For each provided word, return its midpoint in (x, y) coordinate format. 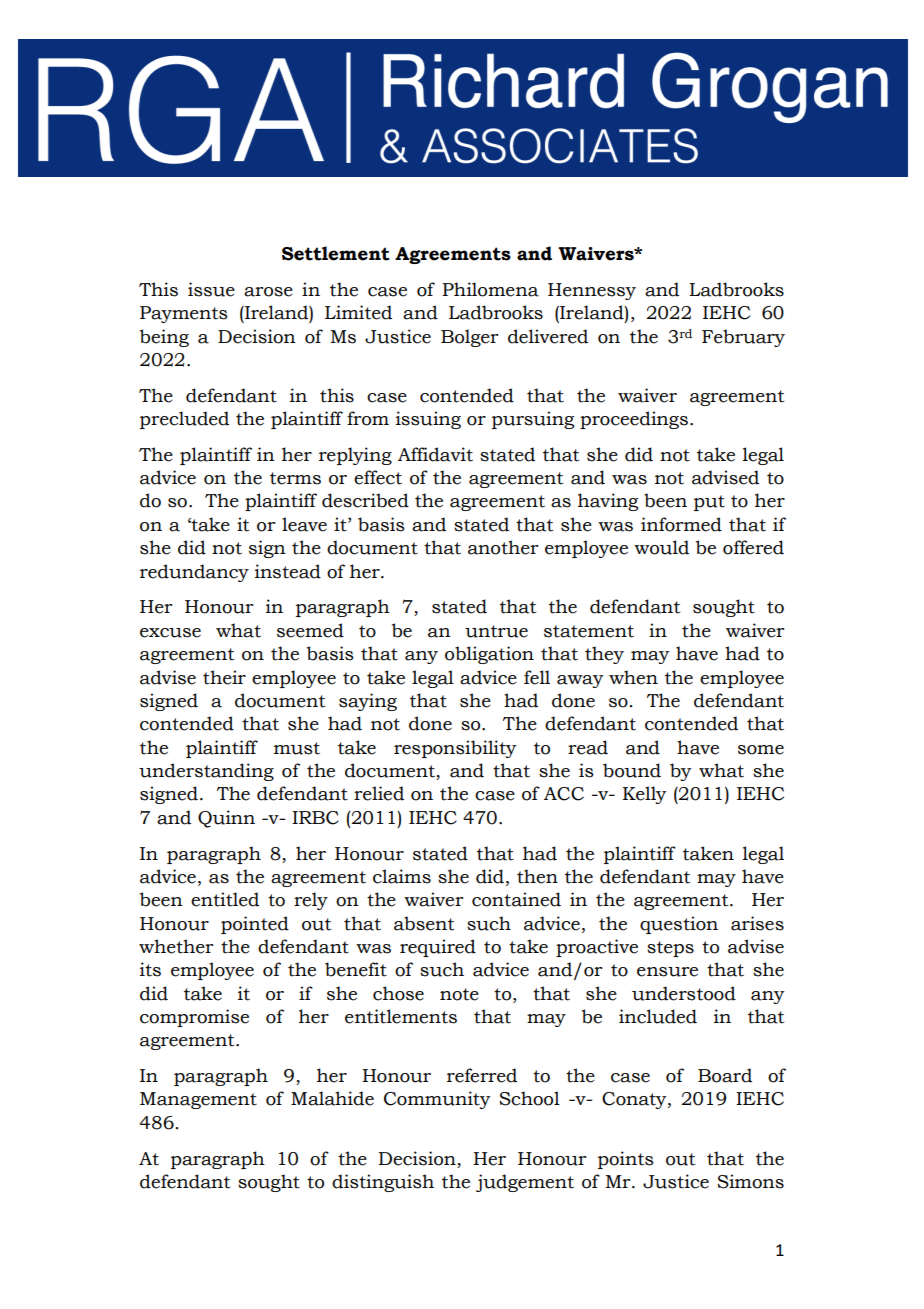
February (743, 338)
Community (437, 1100)
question (679, 925)
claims (402, 876)
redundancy (194, 573)
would (661, 547)
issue (211, 289)
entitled (225, 899)
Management (198, 1100)
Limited (358, 312)
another (503, 547)
